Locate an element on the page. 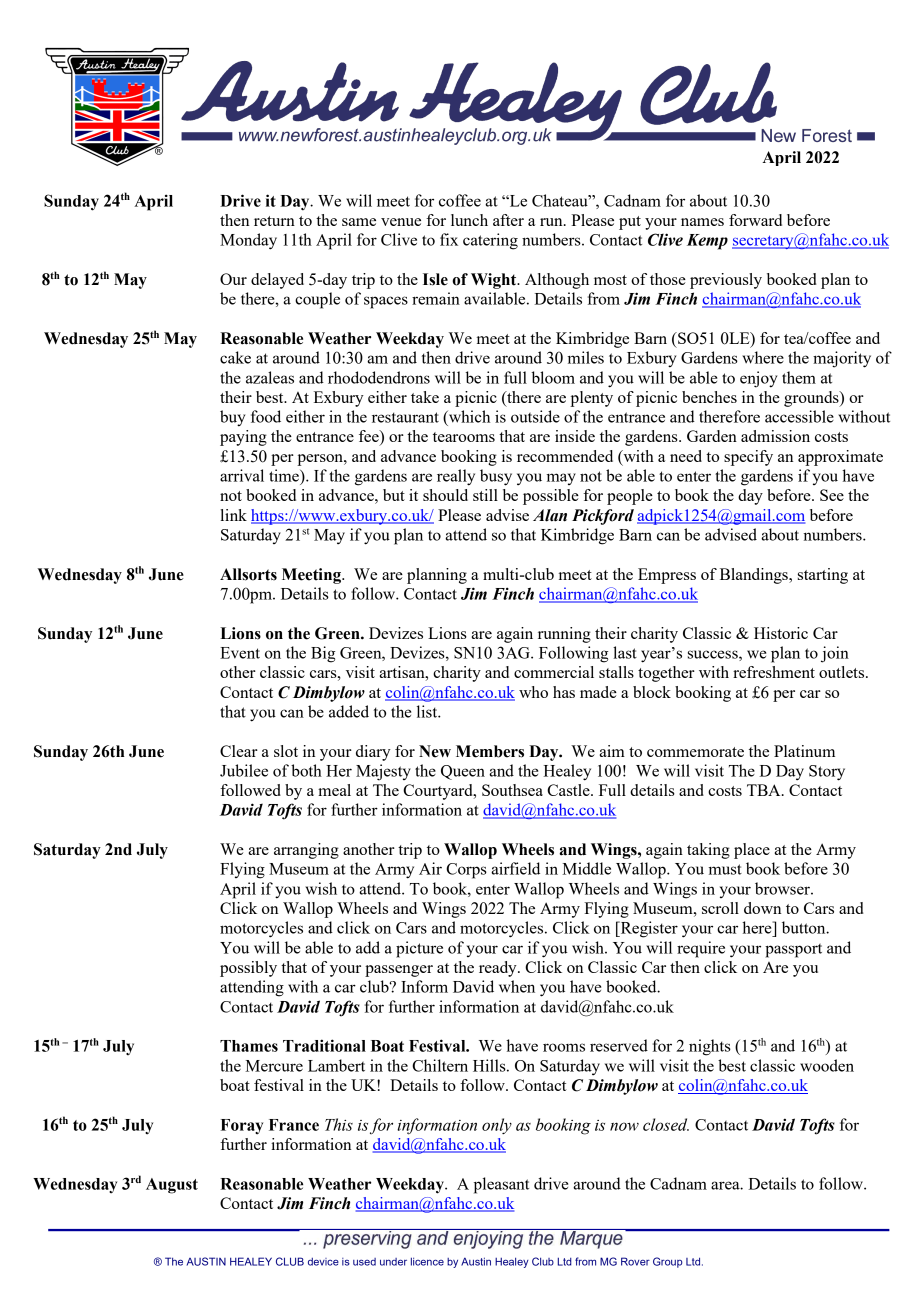 The width and height of the image is (924, 1307). catering is located at coordinates (490, 241).
